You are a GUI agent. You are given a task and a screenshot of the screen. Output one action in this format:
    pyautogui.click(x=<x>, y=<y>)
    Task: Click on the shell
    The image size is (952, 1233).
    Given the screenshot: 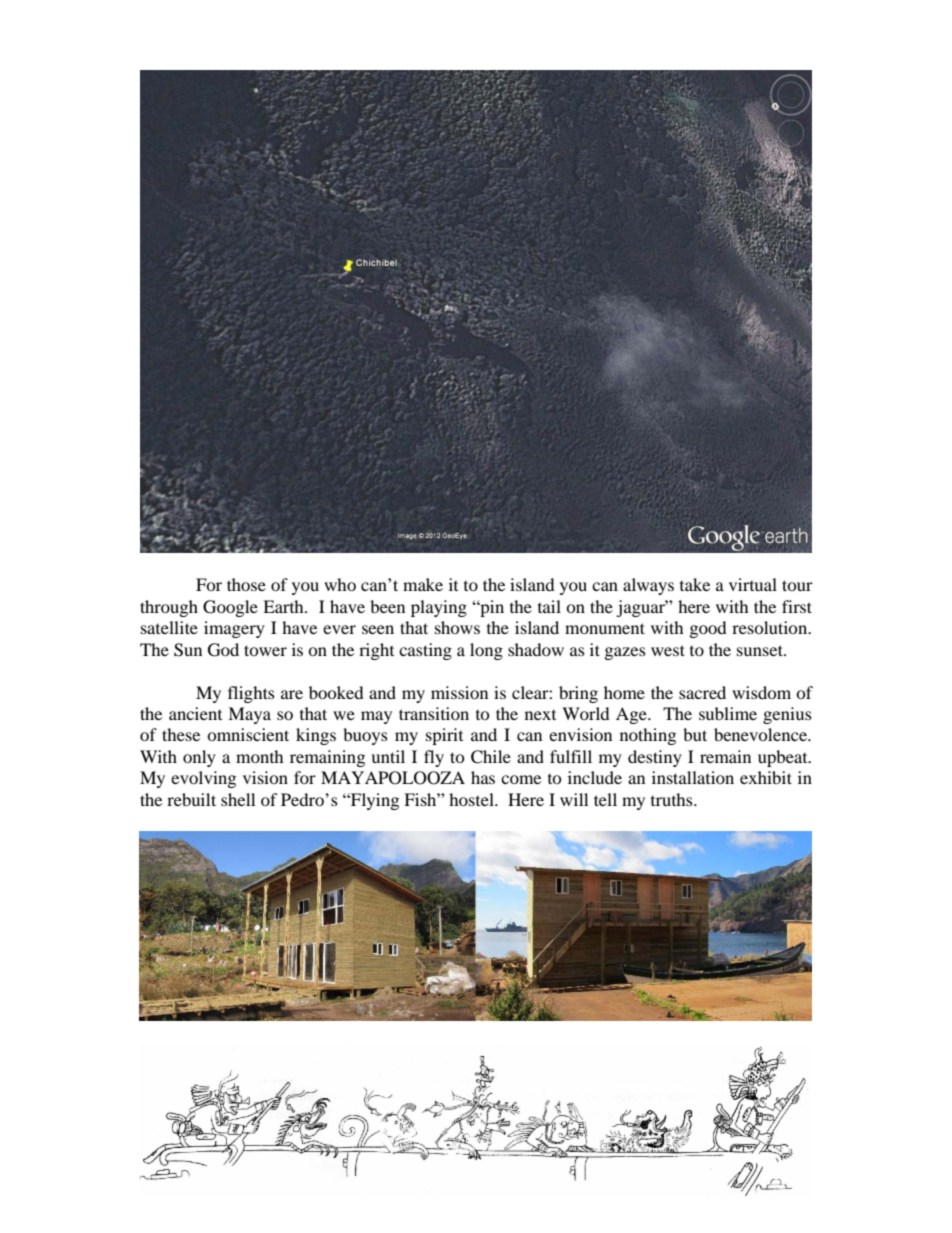 What is the action you would take?
    pyautogui.click(x=238, y=799)
